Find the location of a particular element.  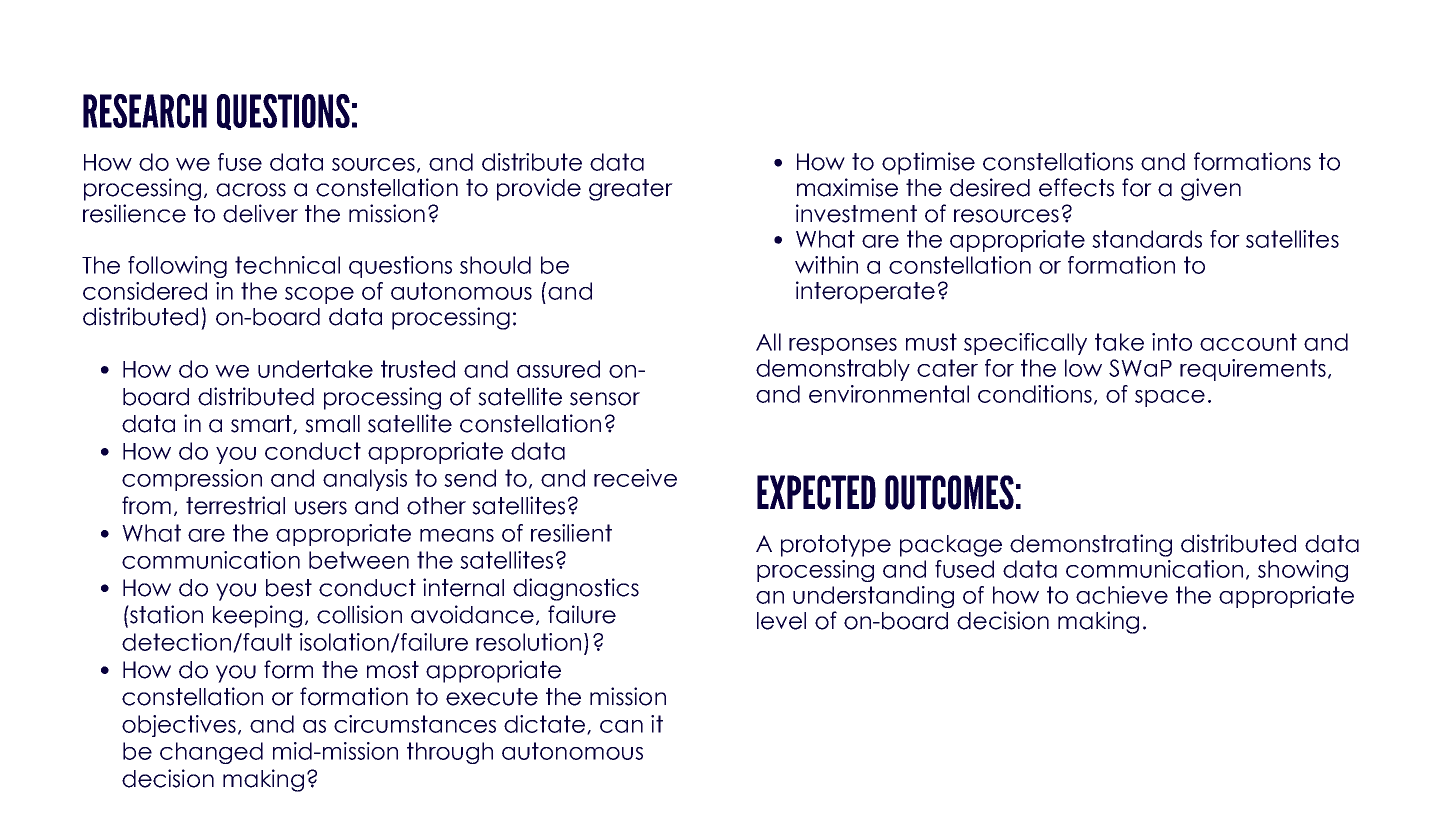

greater is located at coordinates (631, 190).
